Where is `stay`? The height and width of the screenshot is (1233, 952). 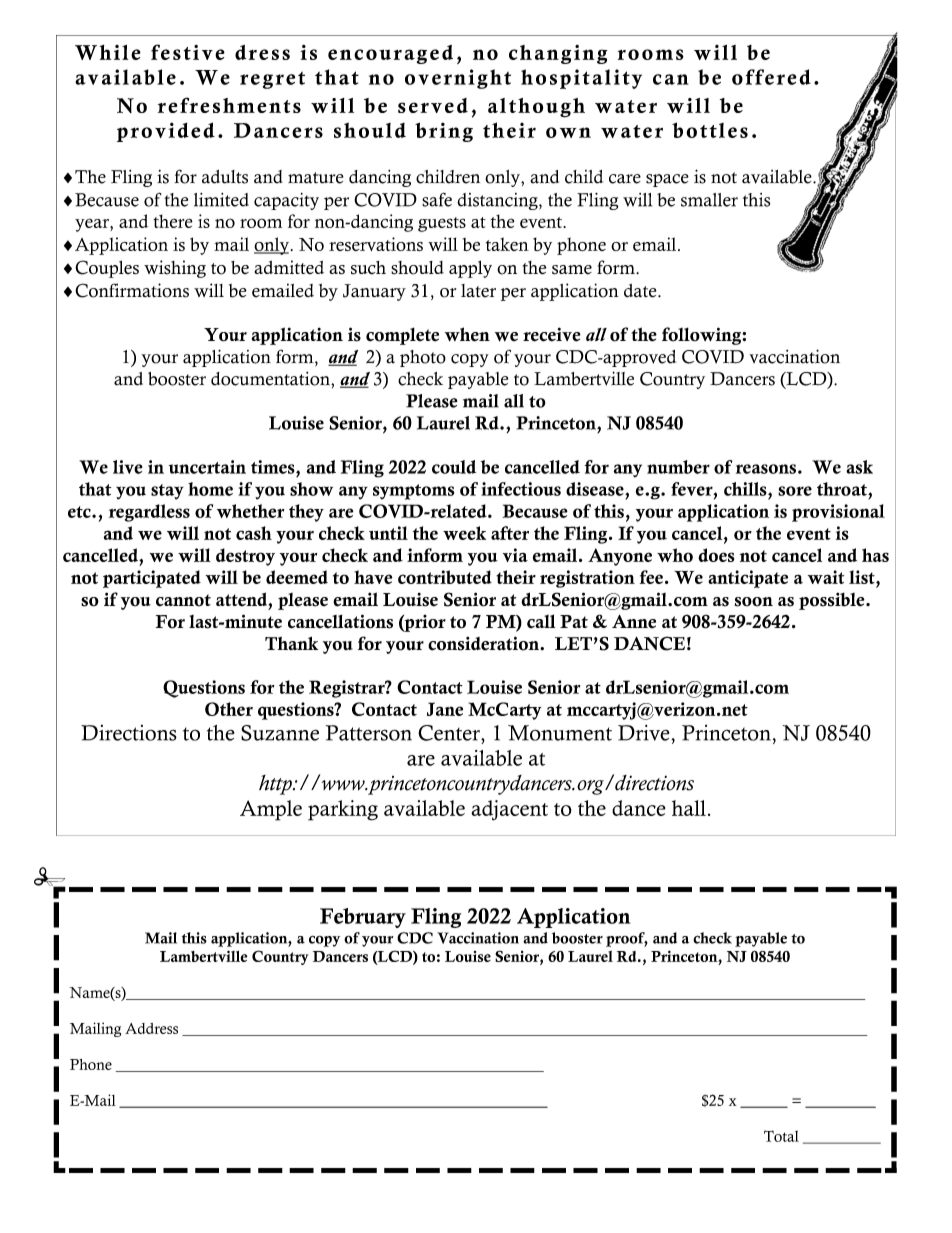
stay is located at coordinates (167, 492).
